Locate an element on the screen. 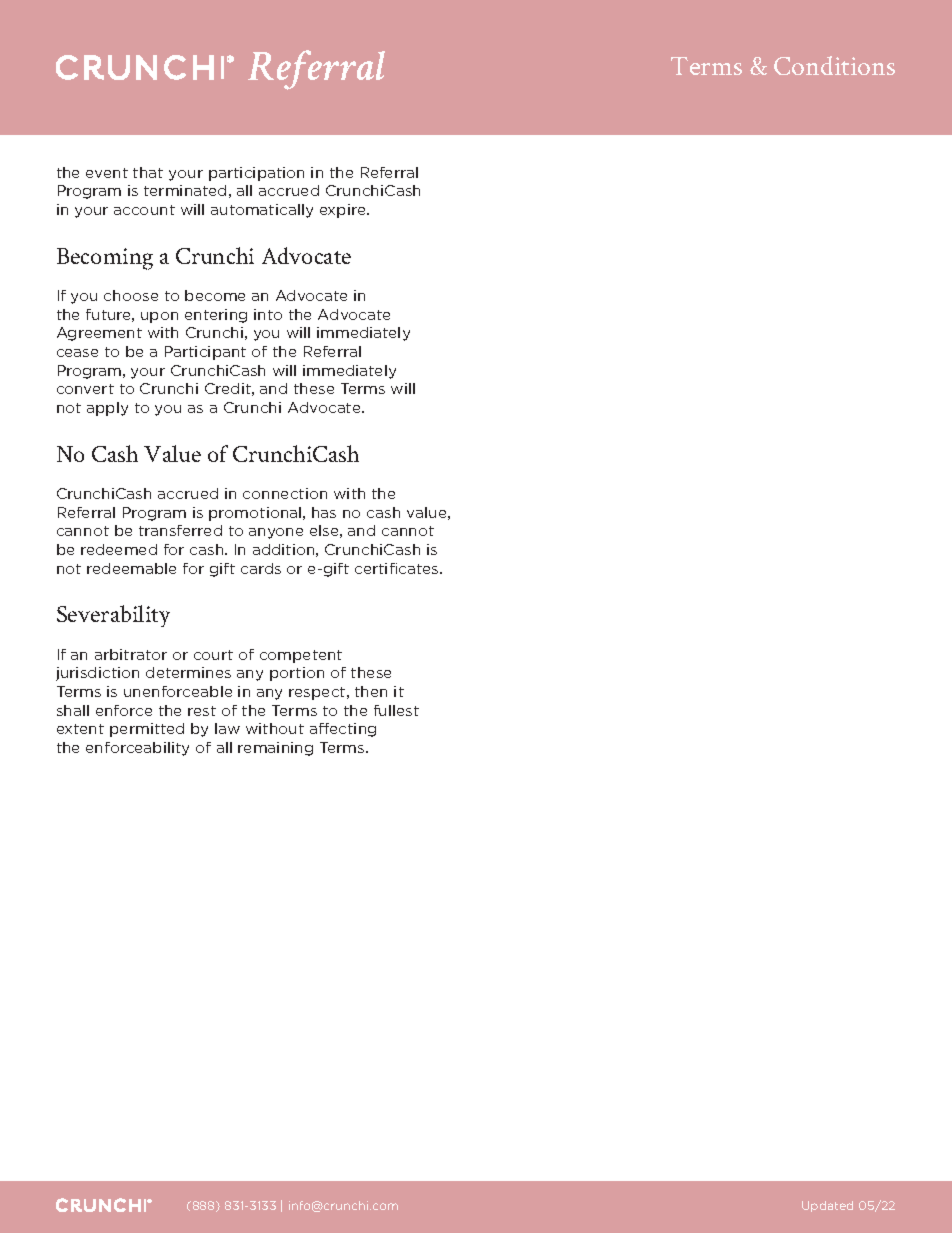 The image size is (952, 1233). fullest is located at coordinates (396, 710).
